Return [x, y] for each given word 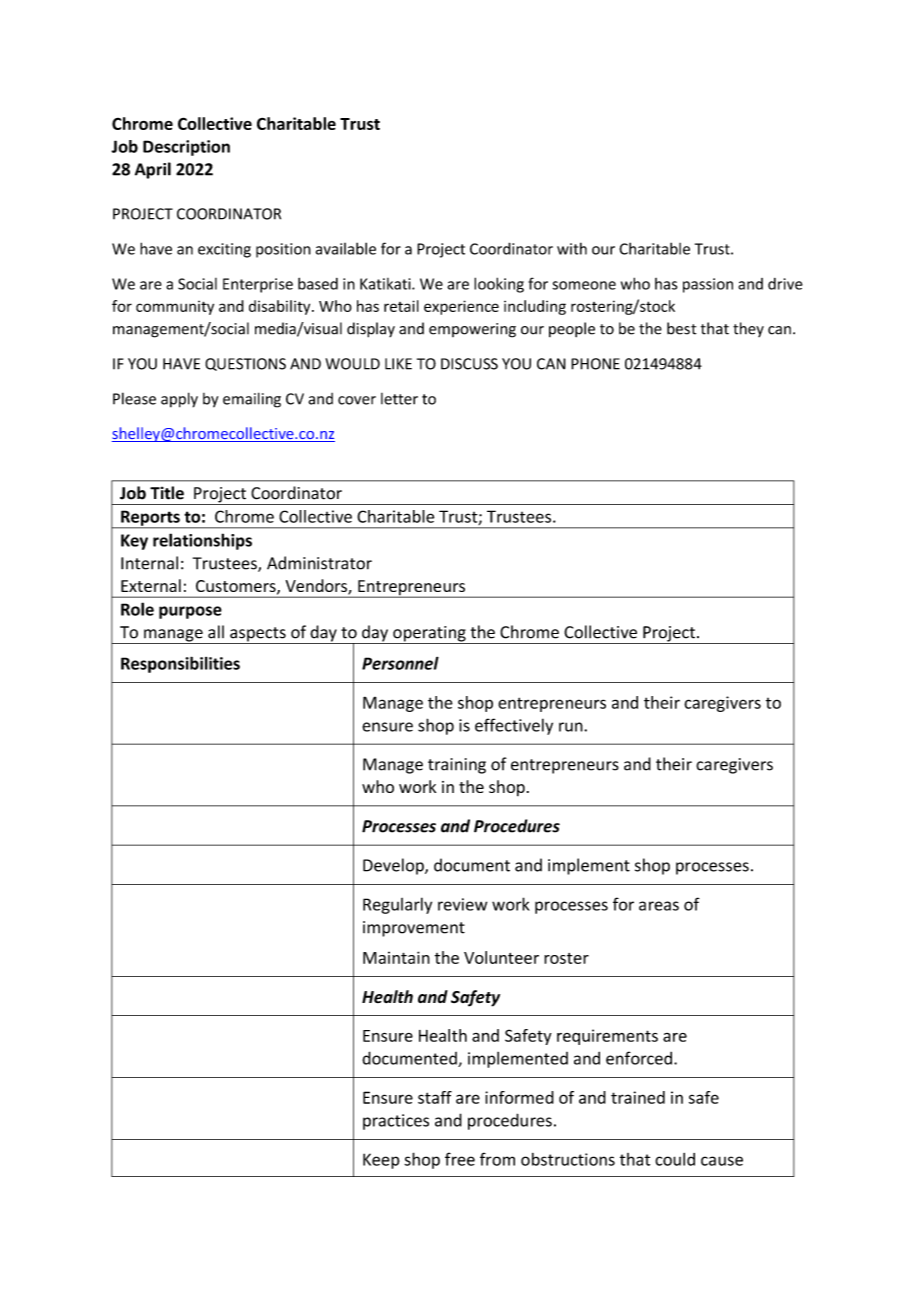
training [457, 766]
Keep [381, 1161]
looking [499, 285]
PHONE [595, 364]
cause [722, 1161]
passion [708, 285]
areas [659, 906]
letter [399, 399]
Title [167, 493]
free [460, 1159]
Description [186, 148]
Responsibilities [180, 664]
